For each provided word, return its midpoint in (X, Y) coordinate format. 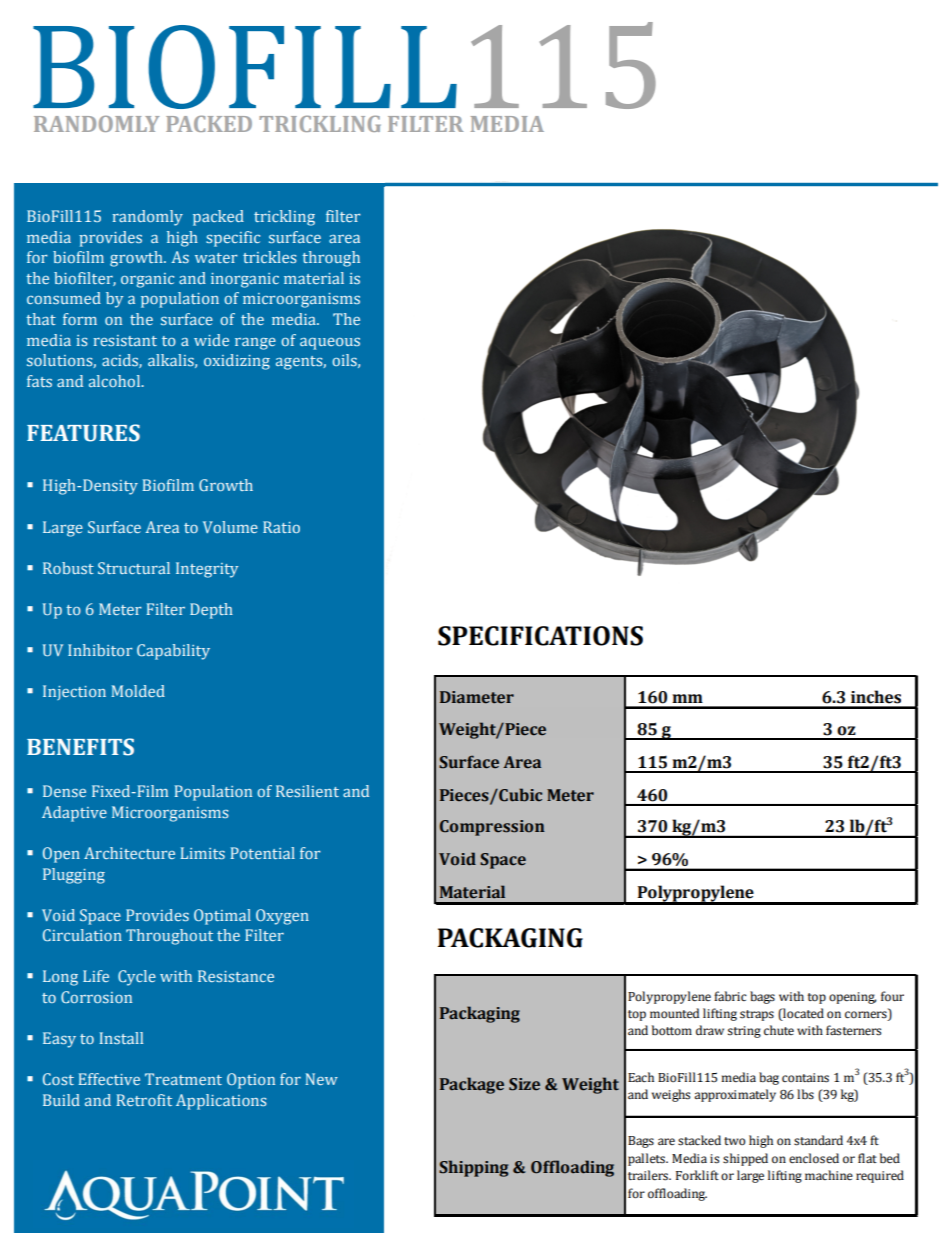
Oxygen (282, 917)
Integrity (207, 570)
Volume (230, 527)
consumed (64, 298)
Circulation (82, 935)
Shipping (473, 1168)
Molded (138, 691)
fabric (730, 996)
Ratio (281, 527)
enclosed (814, 1158)
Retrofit (144, 1100)
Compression (492, 828)
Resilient (307, 791)
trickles (269, 257)
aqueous (330, 344)
